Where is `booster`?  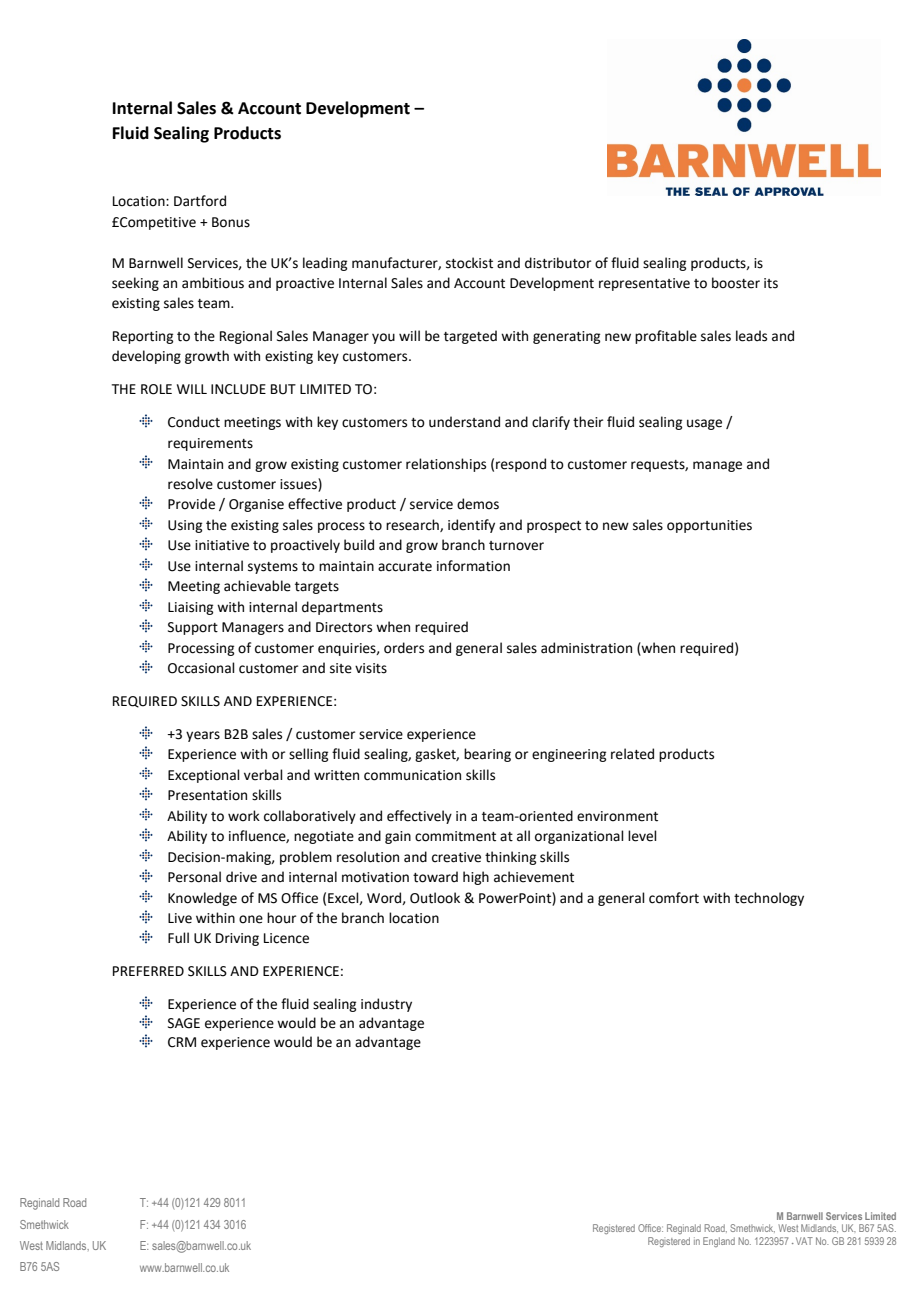
booster is located at coordinates (736, 283).
